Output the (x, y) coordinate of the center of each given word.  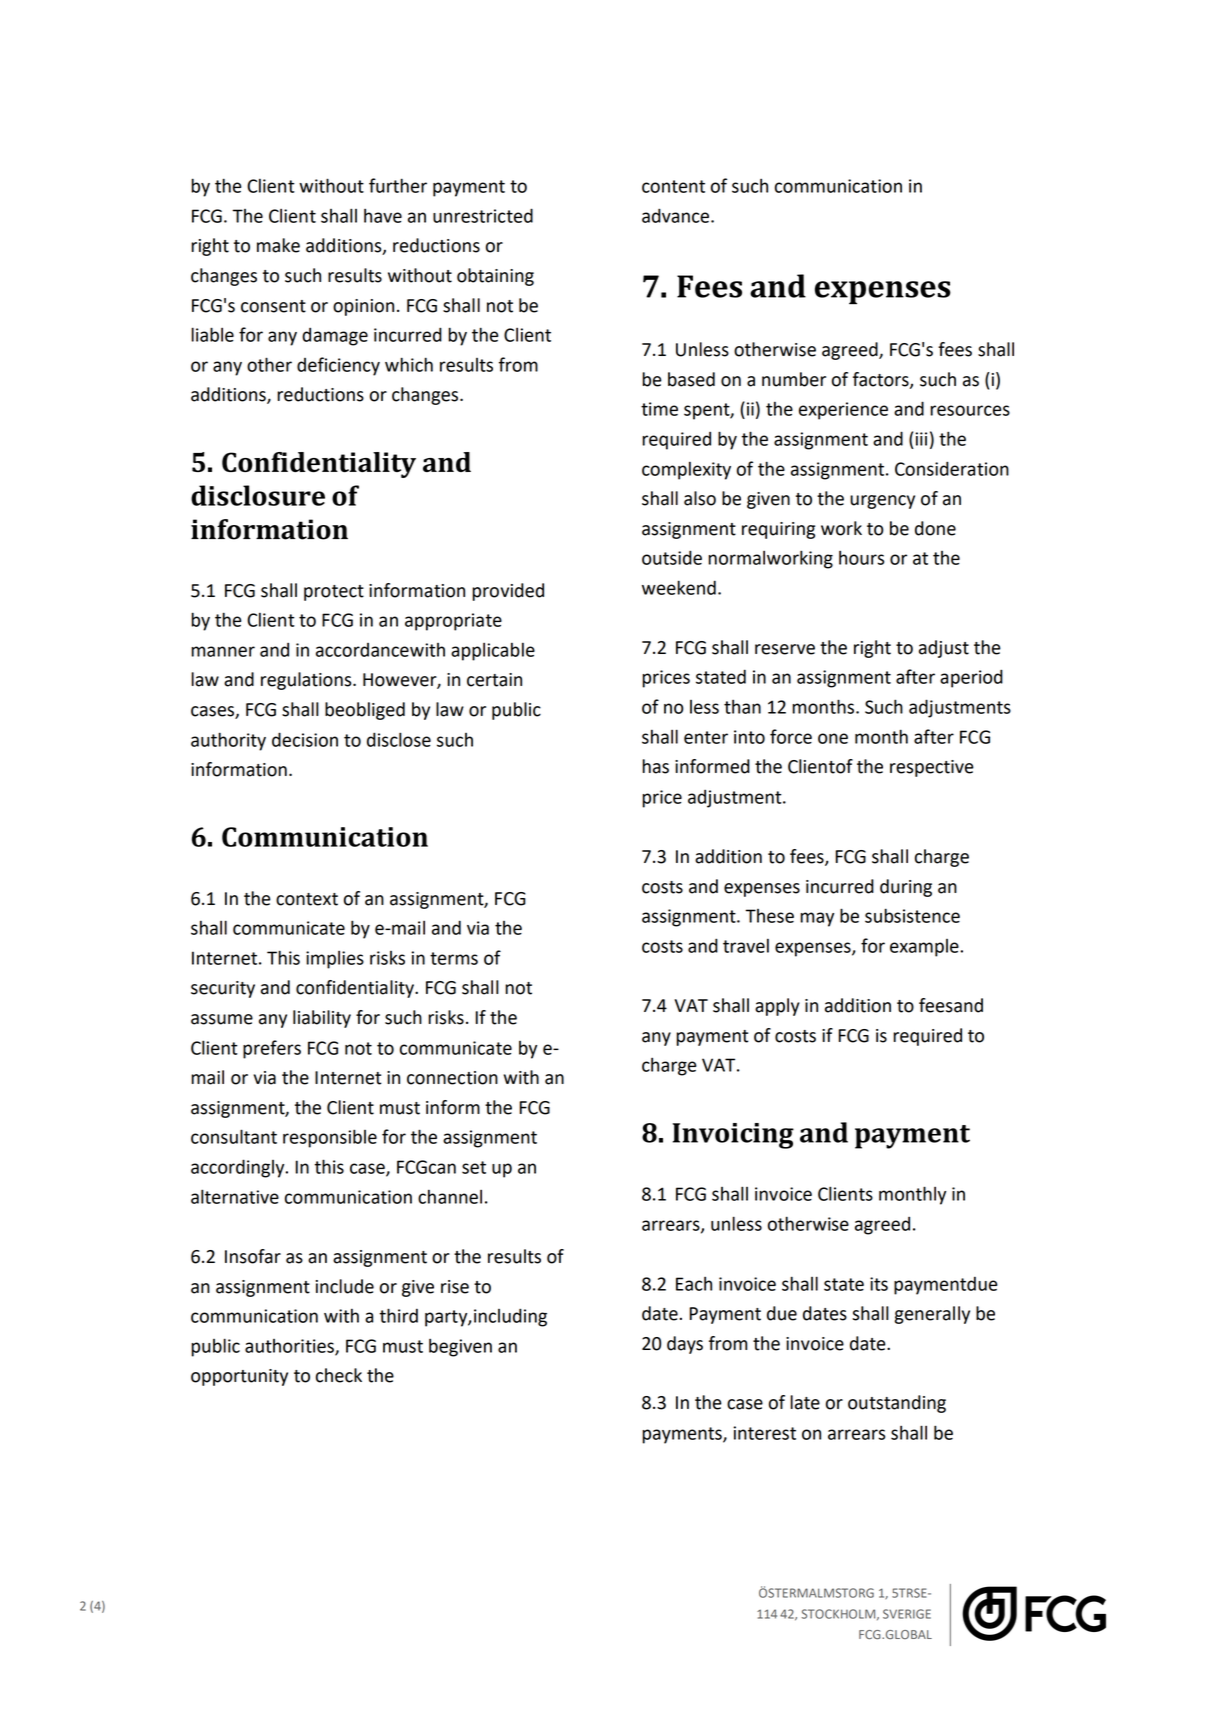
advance (675, 215)
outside (672, 557)
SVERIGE (907, 1614)
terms (454, 958)
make (278, 245)
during (906, 888)
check (339, 1375)
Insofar (253, 1256)
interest (764, 1433)
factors (882, 380)
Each (694, 1283)
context (307, 899)
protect (334, 593)
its (879, 1284)
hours (861, 557)
